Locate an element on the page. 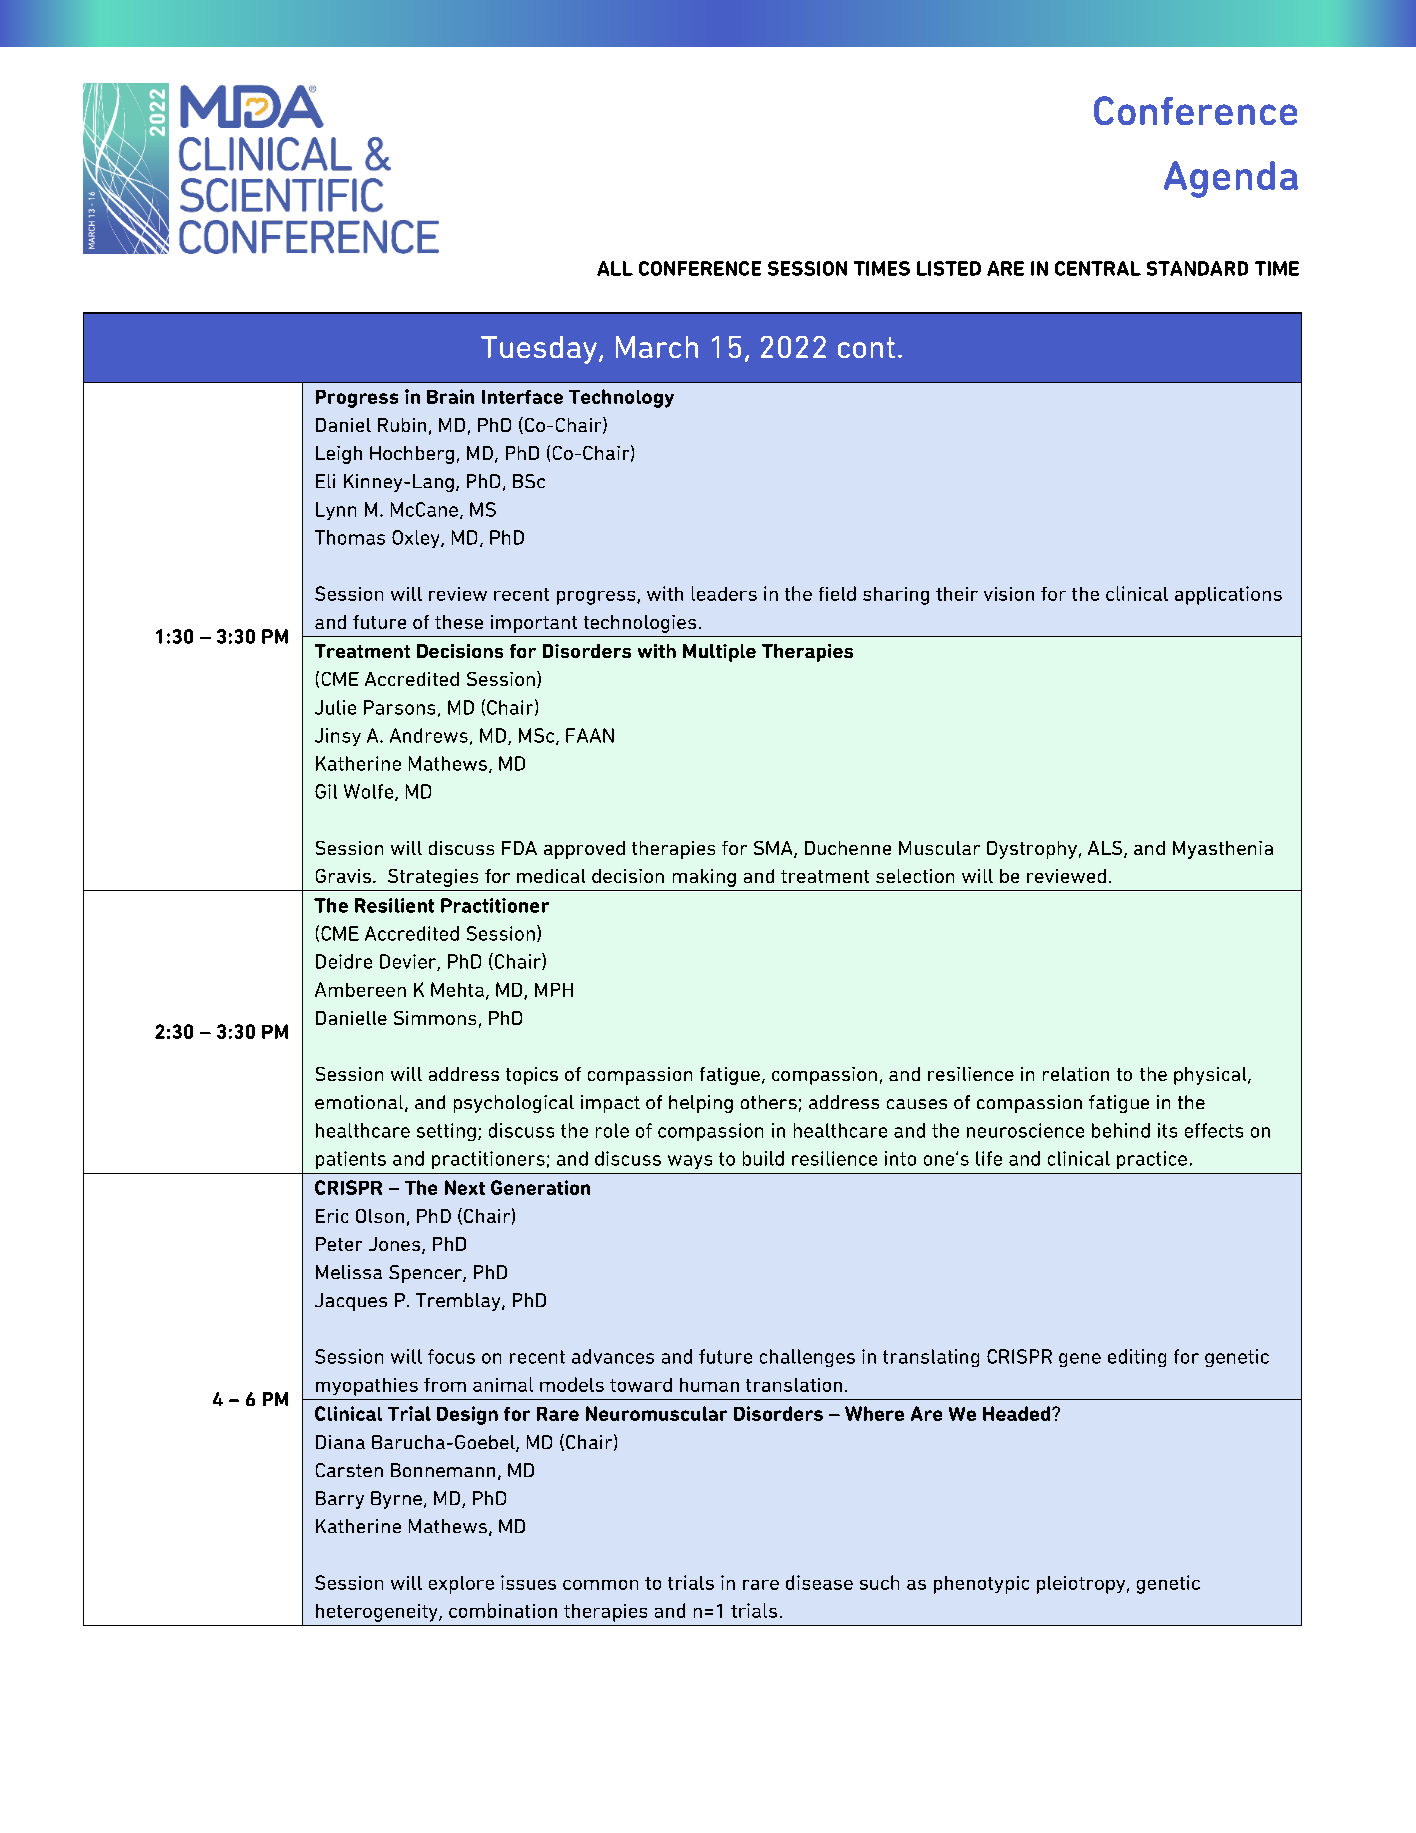 The height and width of the image is (1833, 1416). Dystrophy is located at coordinates (1032, 850).
